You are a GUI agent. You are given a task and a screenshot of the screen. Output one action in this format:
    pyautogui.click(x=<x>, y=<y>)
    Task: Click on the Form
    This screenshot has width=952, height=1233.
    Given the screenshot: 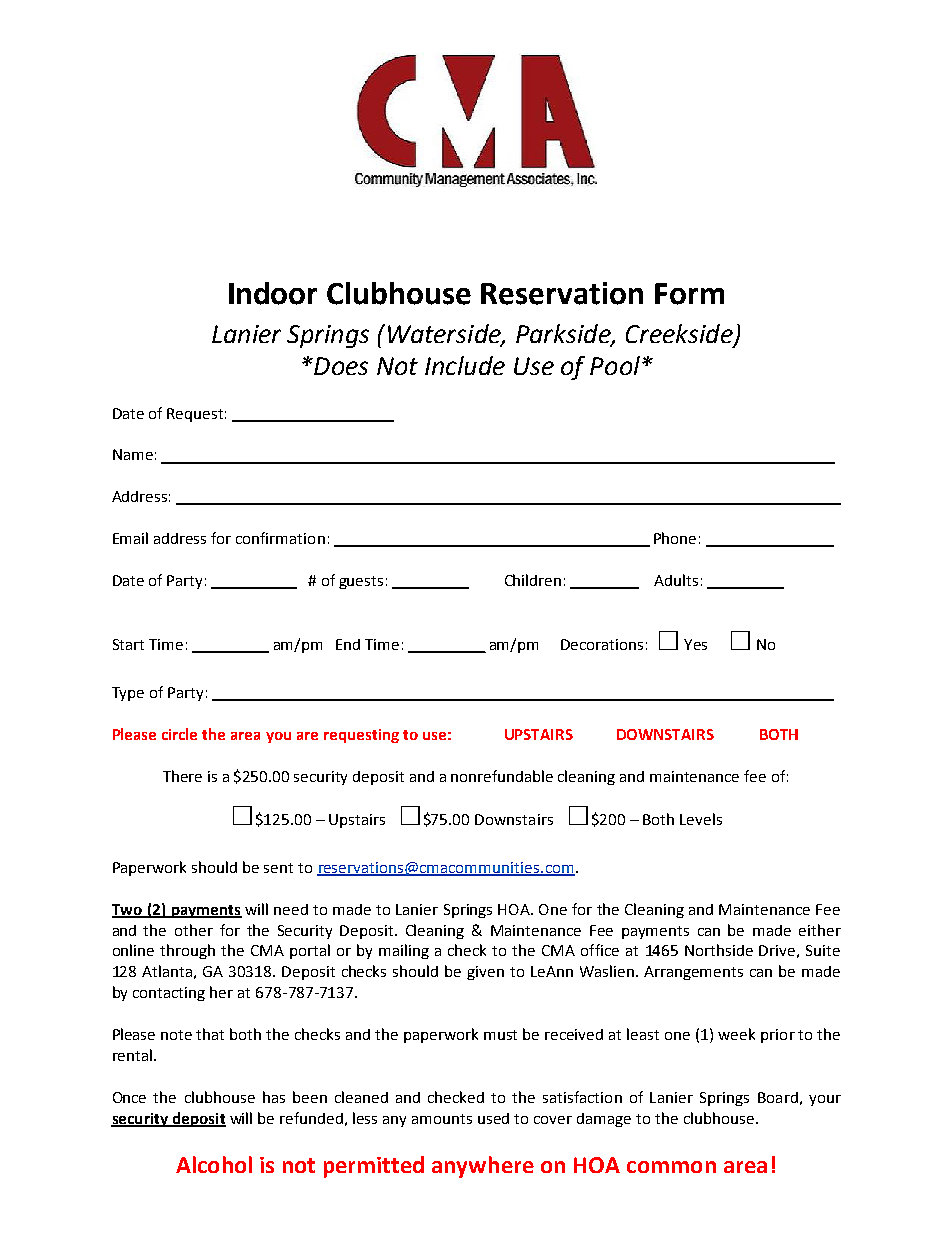 What is the action you would take?
    pyautogui.click(x=689, y=294)
